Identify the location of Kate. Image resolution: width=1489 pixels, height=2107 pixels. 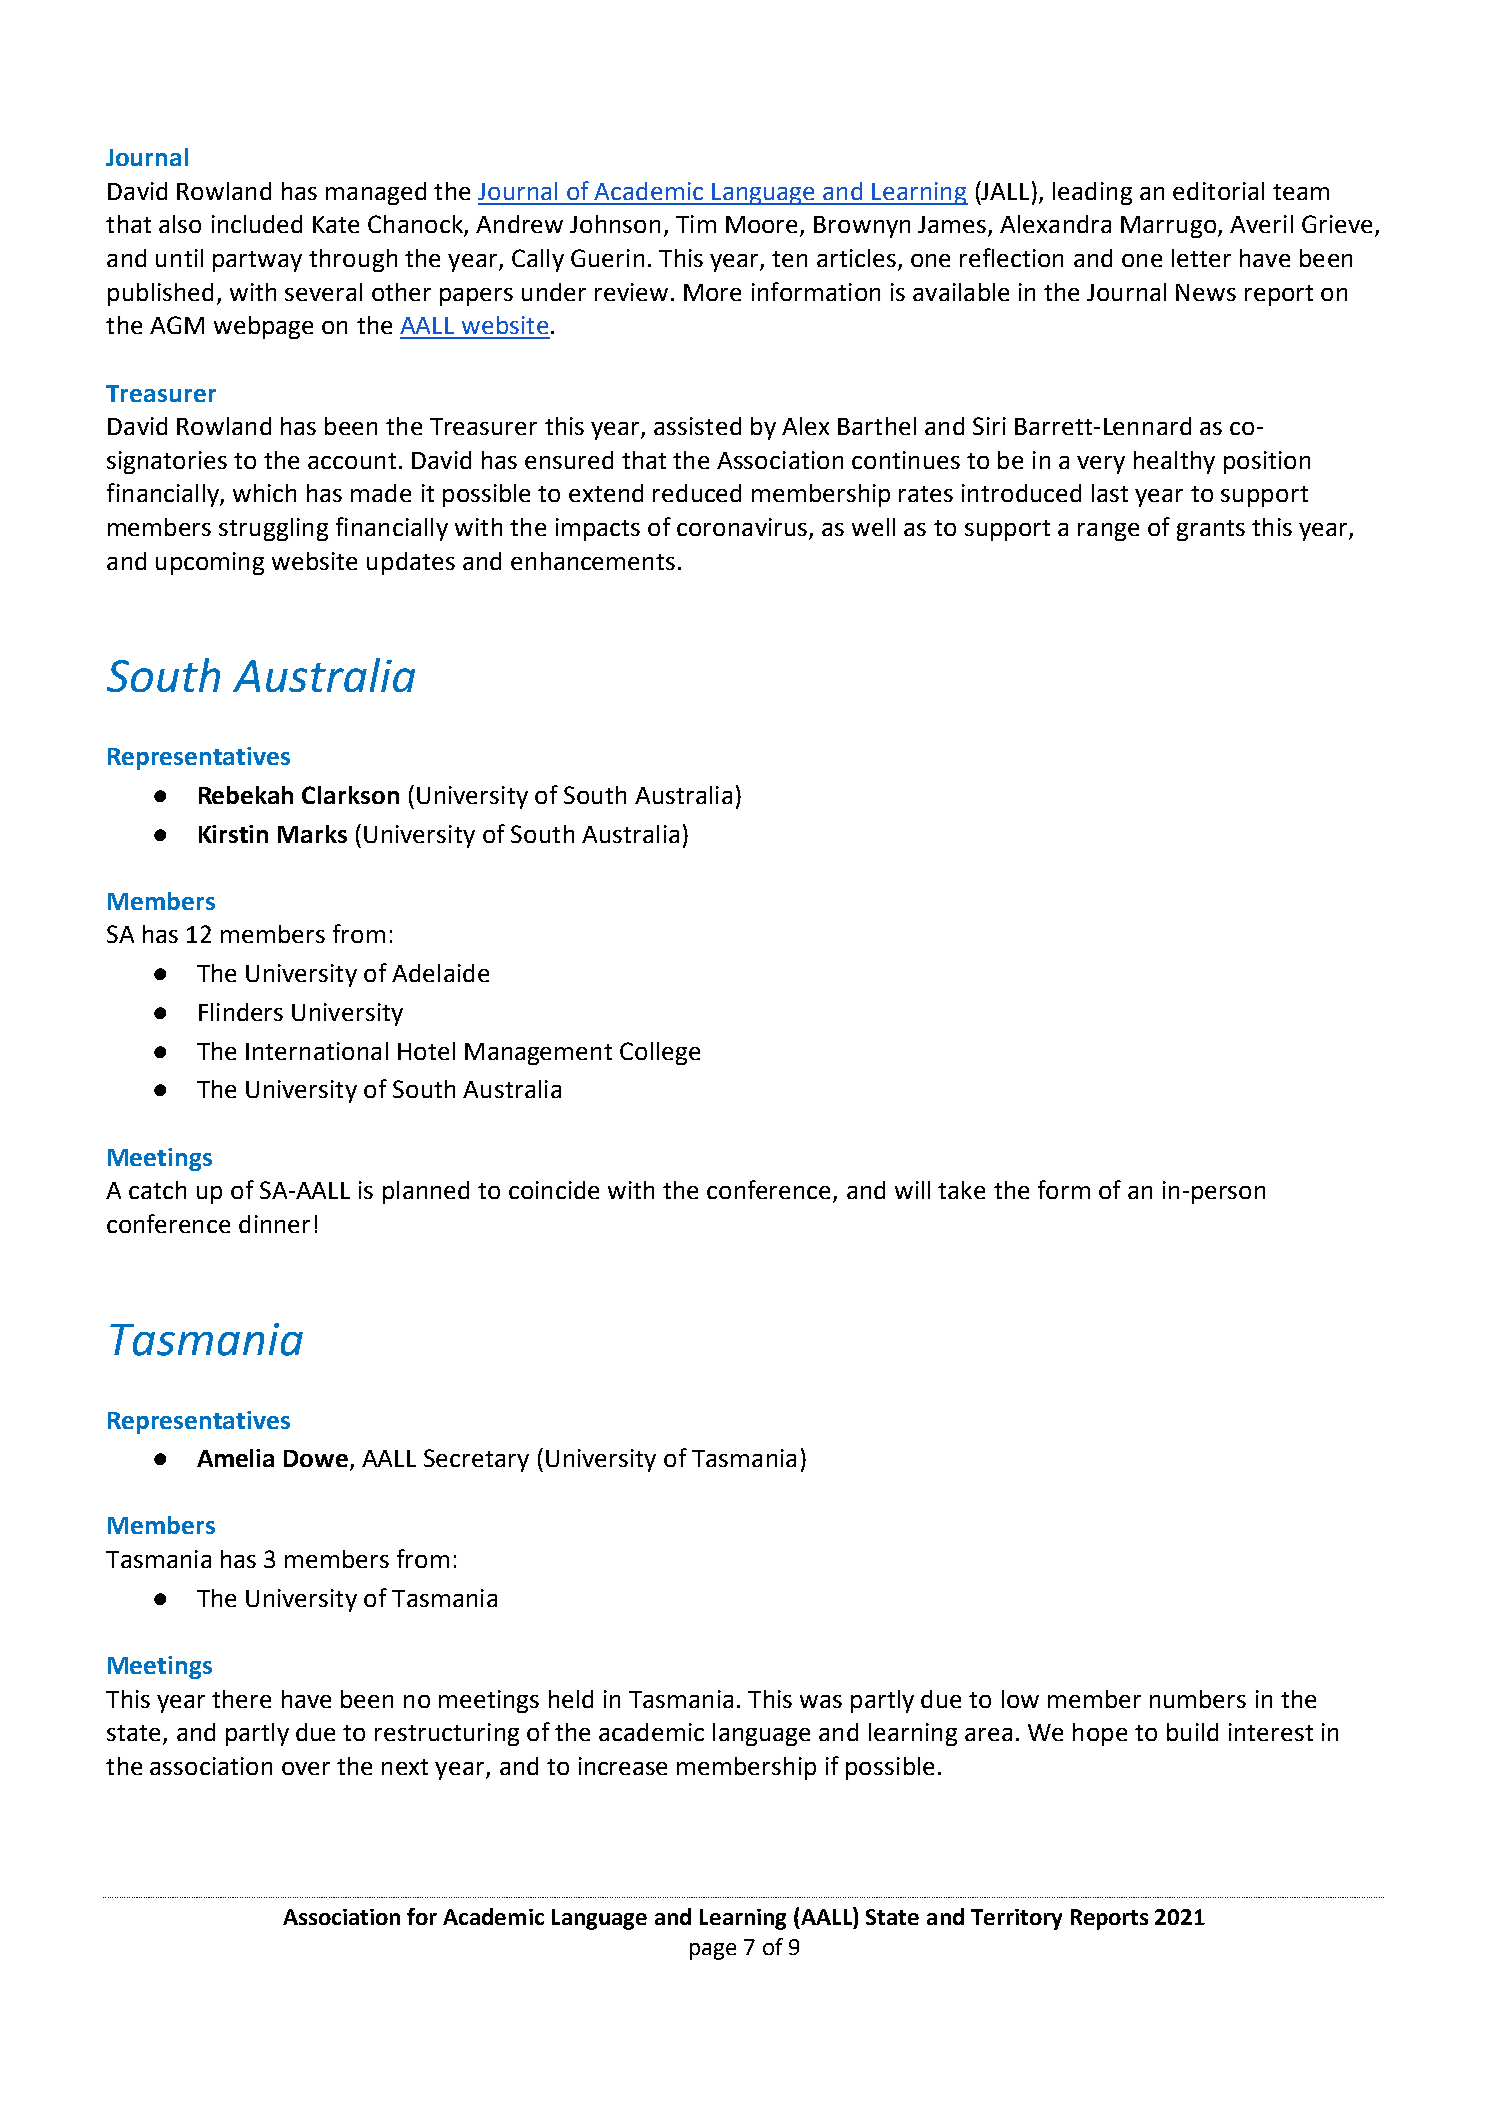
(336, 224).
